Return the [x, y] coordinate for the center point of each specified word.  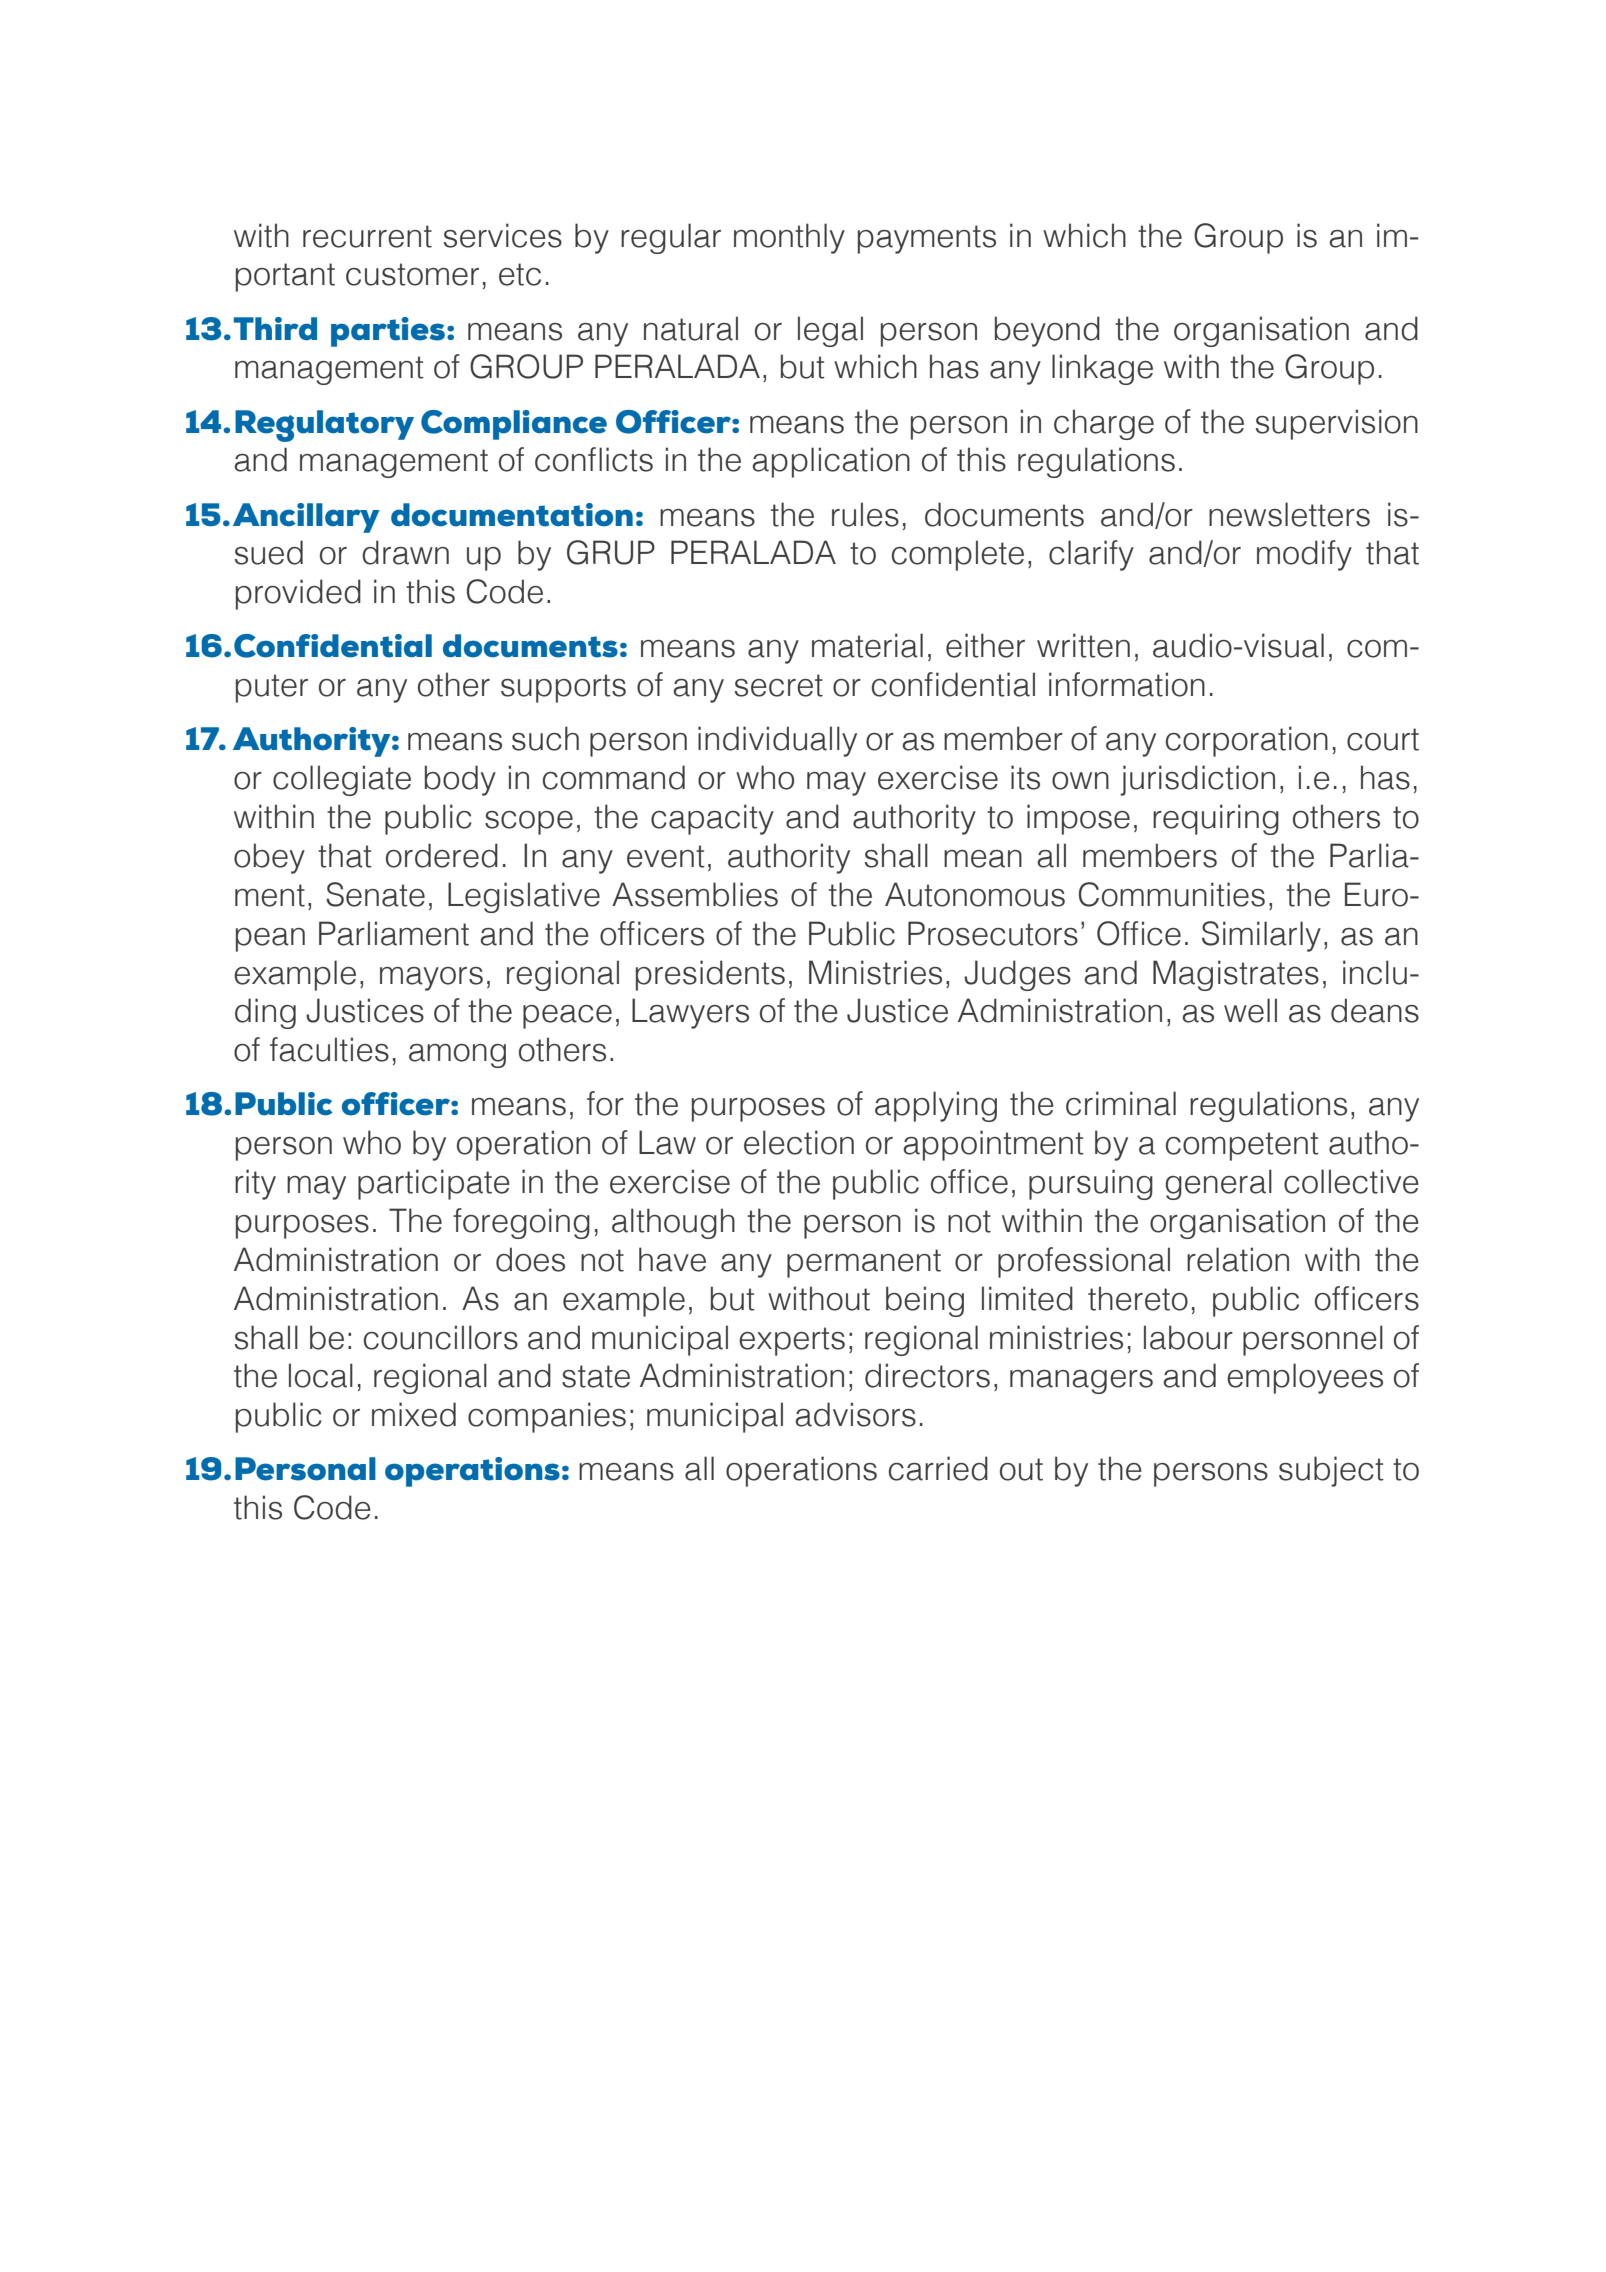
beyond [1047, 331]
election [799, 1142]
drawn [405, 552]
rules [865, 514]
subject [1331, 1471]
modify [1304, 555]
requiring [1216, 819]
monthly [789, 238]
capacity [712, 819]
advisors [855, 1414]
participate [434, 1184]
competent [1242, 1146]
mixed [414, 1414]
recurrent [367, 236]
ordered [442, 855]
